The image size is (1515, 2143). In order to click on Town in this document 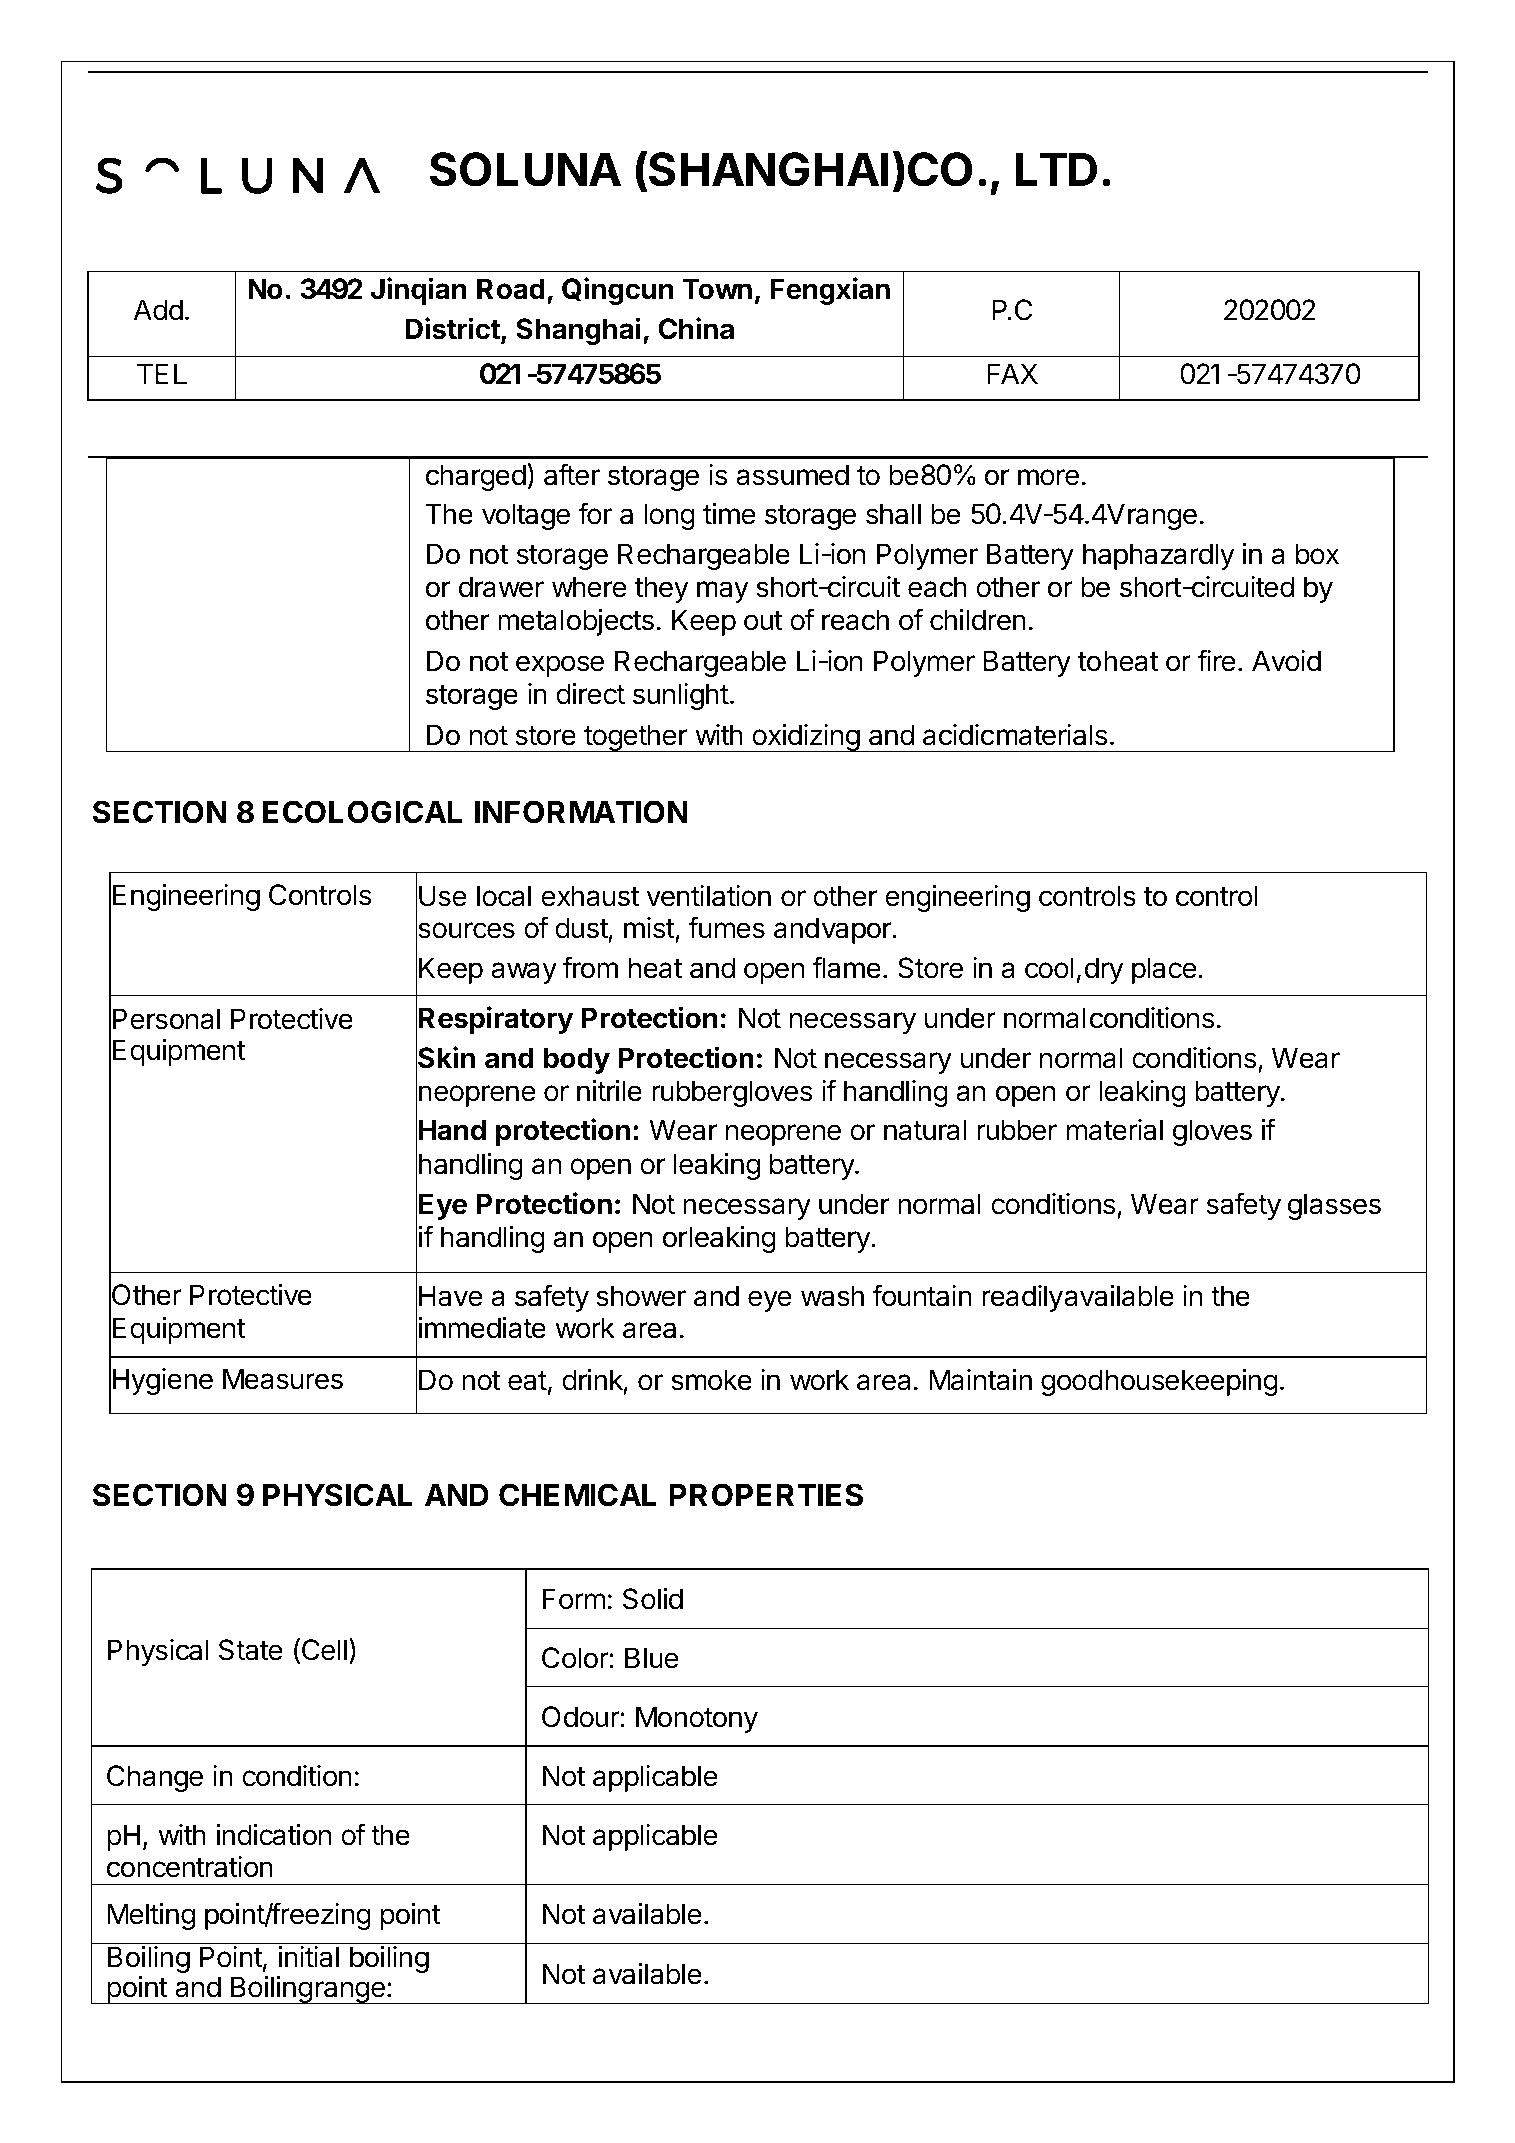, I will do `click(717, 289)`.
